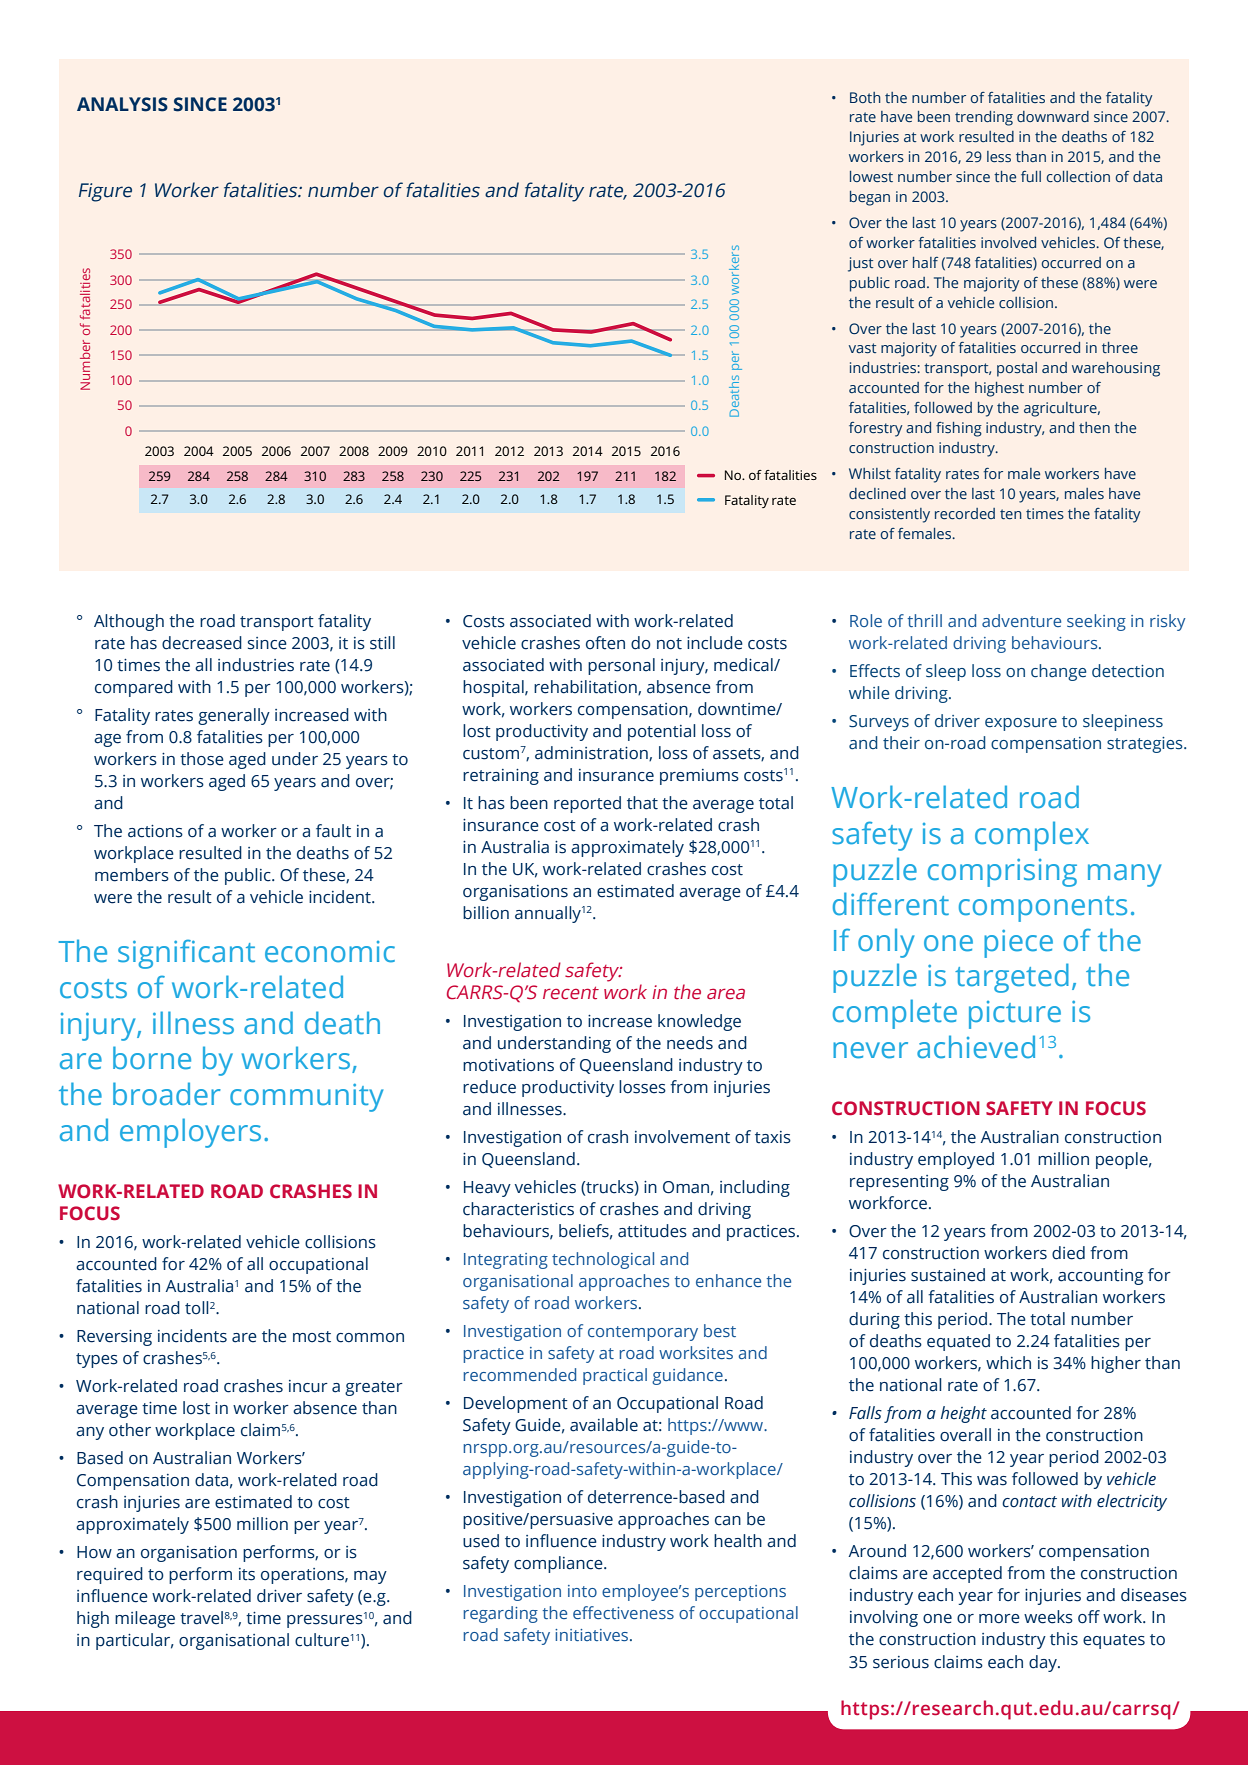 The width and height of the document is (1248, 1765). Describe the element at coordinates (122, 104) in the document. I see `ANALYSIS` at that location.
